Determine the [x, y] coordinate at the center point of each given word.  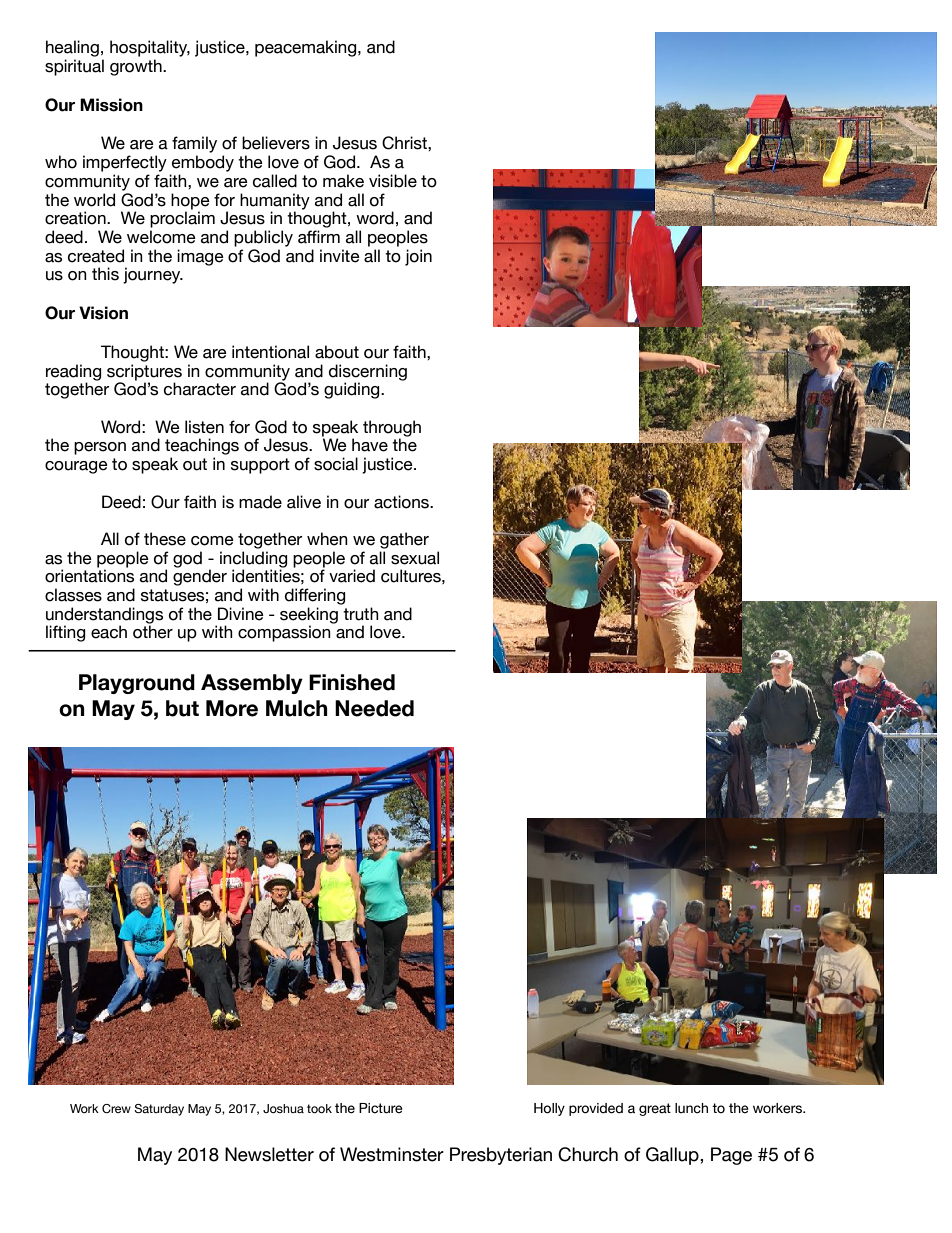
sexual [415, 558]
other [153, 632]
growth [137, 67]
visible [393, 181]
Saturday [159, 1110]
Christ [405, 143]
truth [361, 614]
